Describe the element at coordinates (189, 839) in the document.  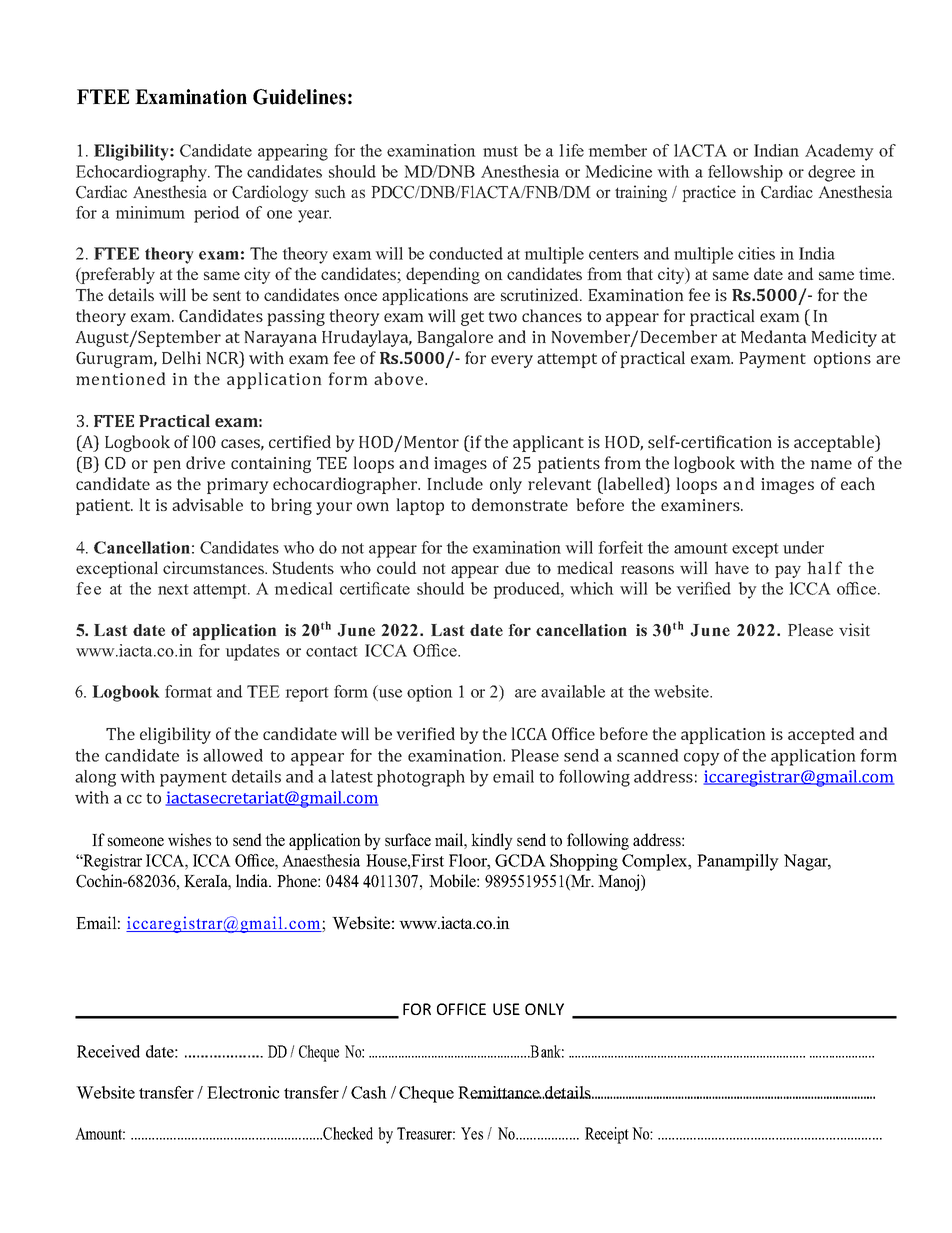
I see `wishes` at that location.
